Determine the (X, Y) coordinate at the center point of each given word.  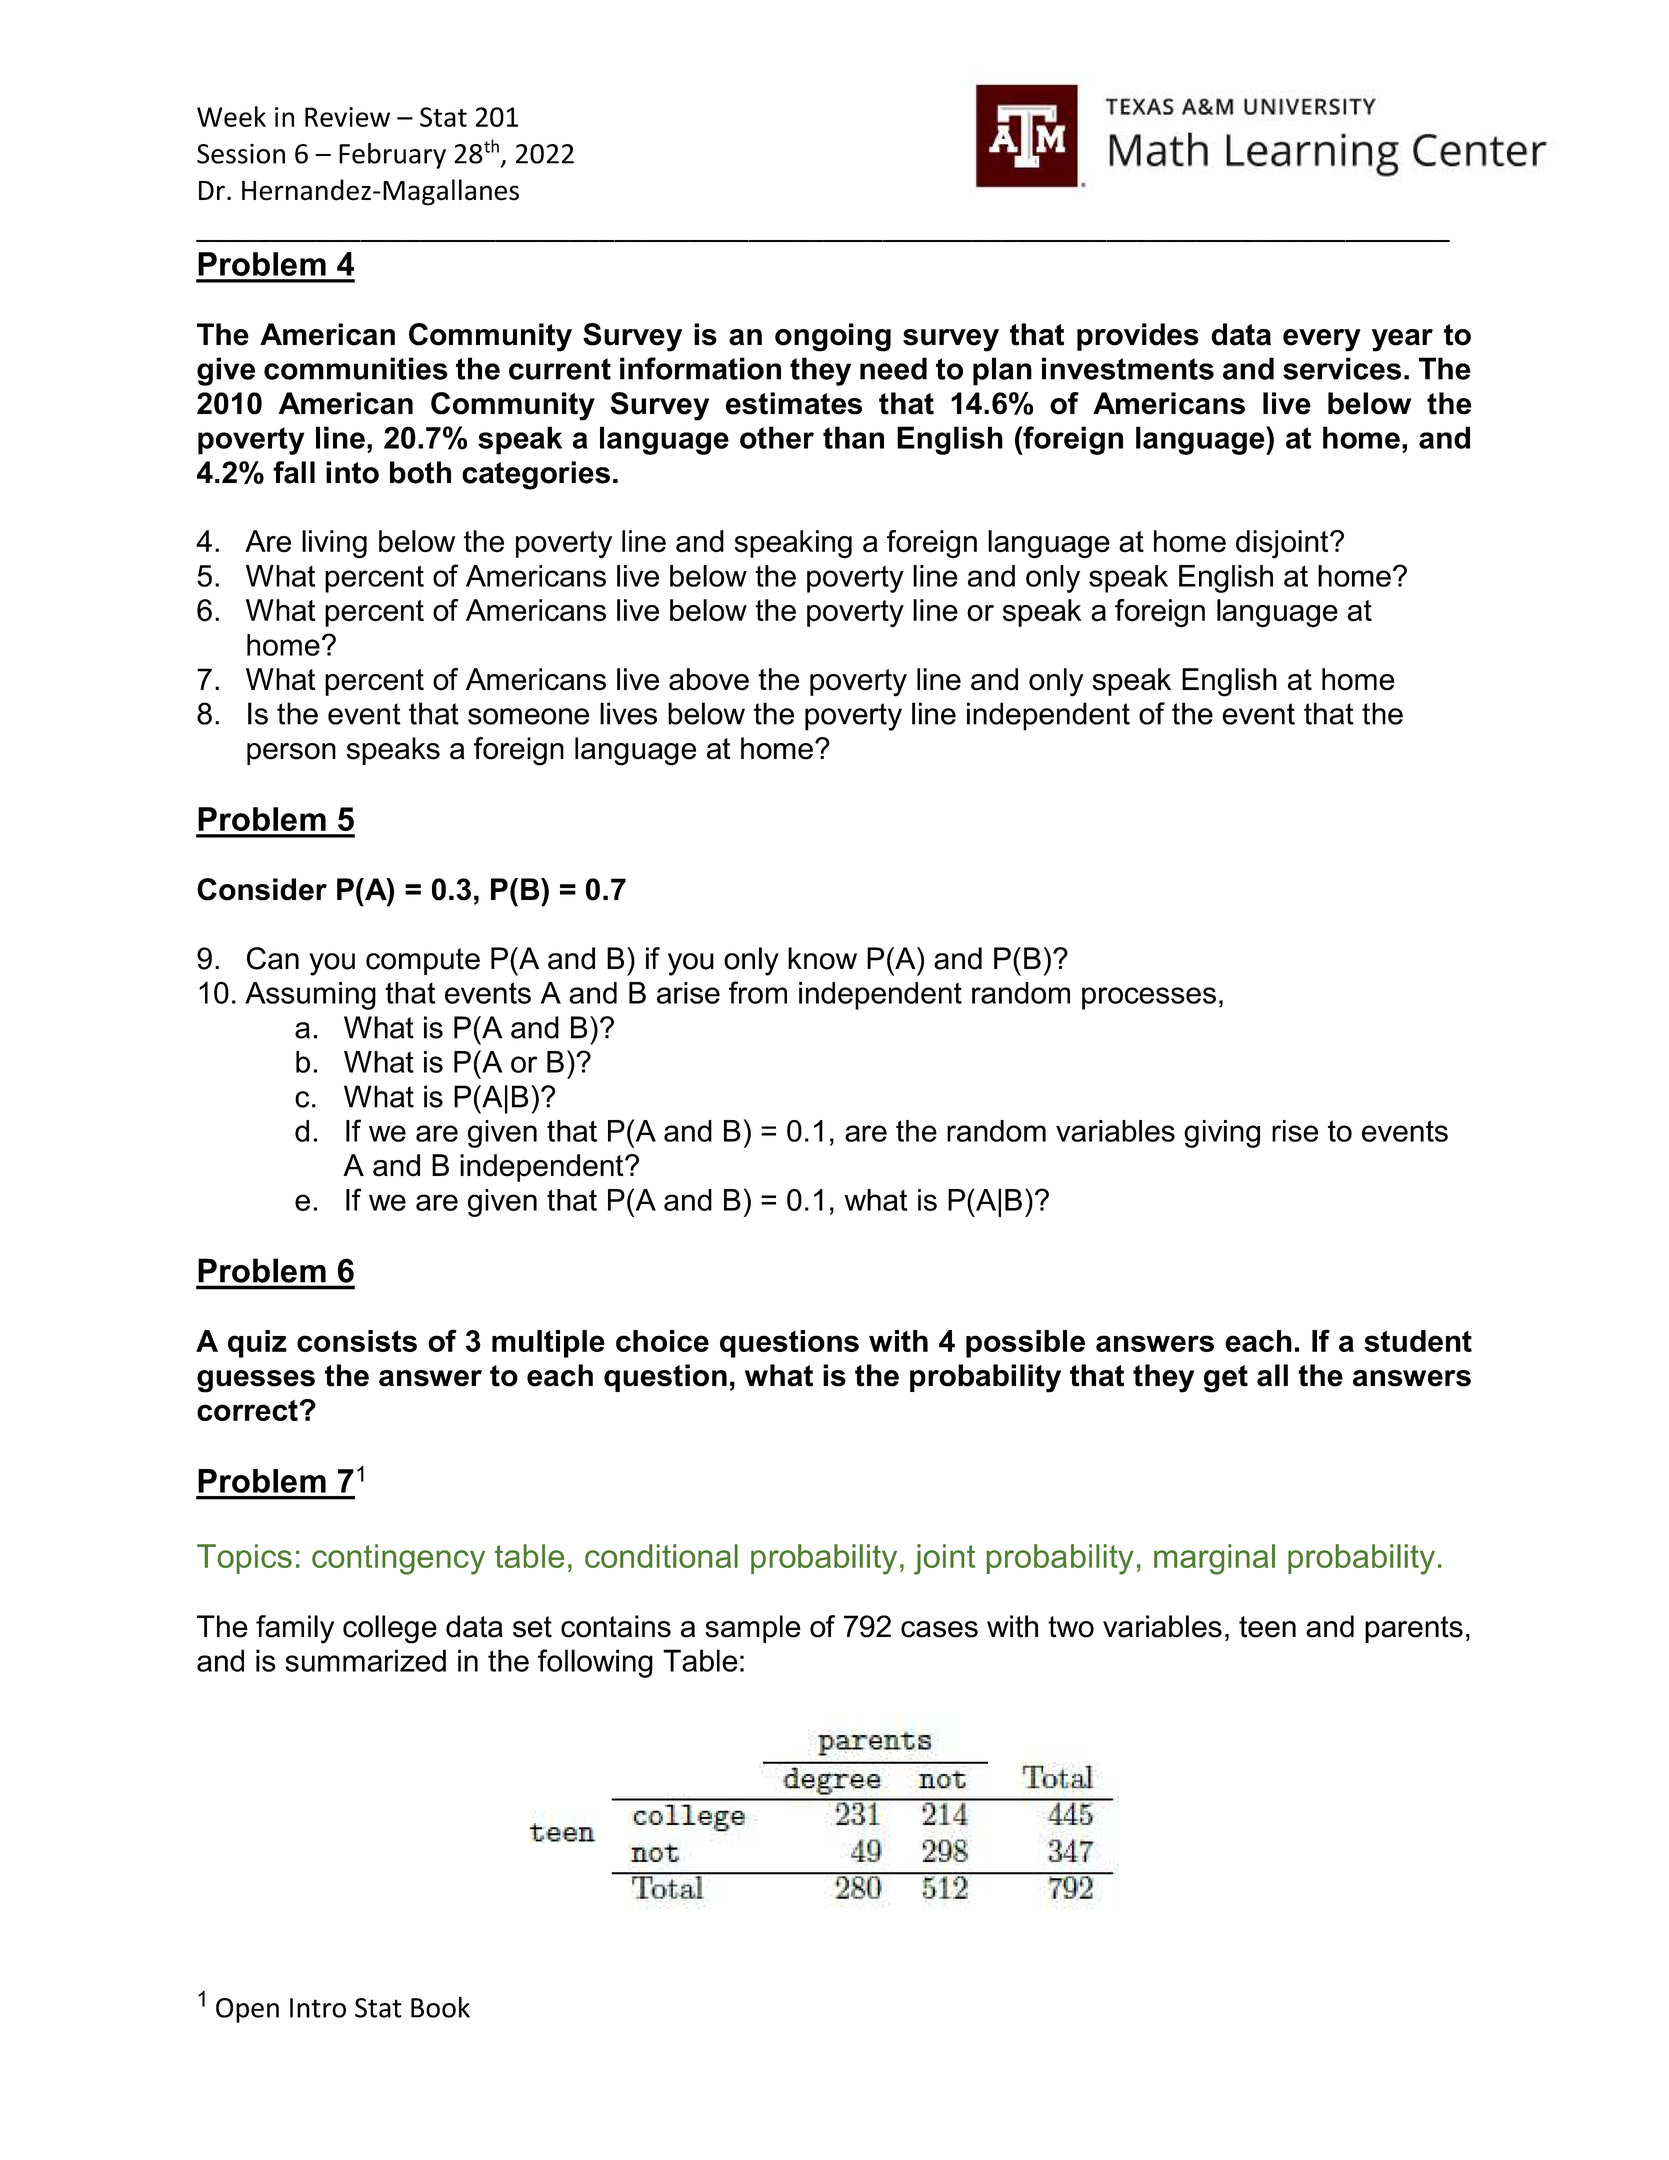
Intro (318, 2008)
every (1322, 340)
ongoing (833, 337)
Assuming (310, 996)
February (392, 156)
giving (1222, 1134)
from (758, 992)
